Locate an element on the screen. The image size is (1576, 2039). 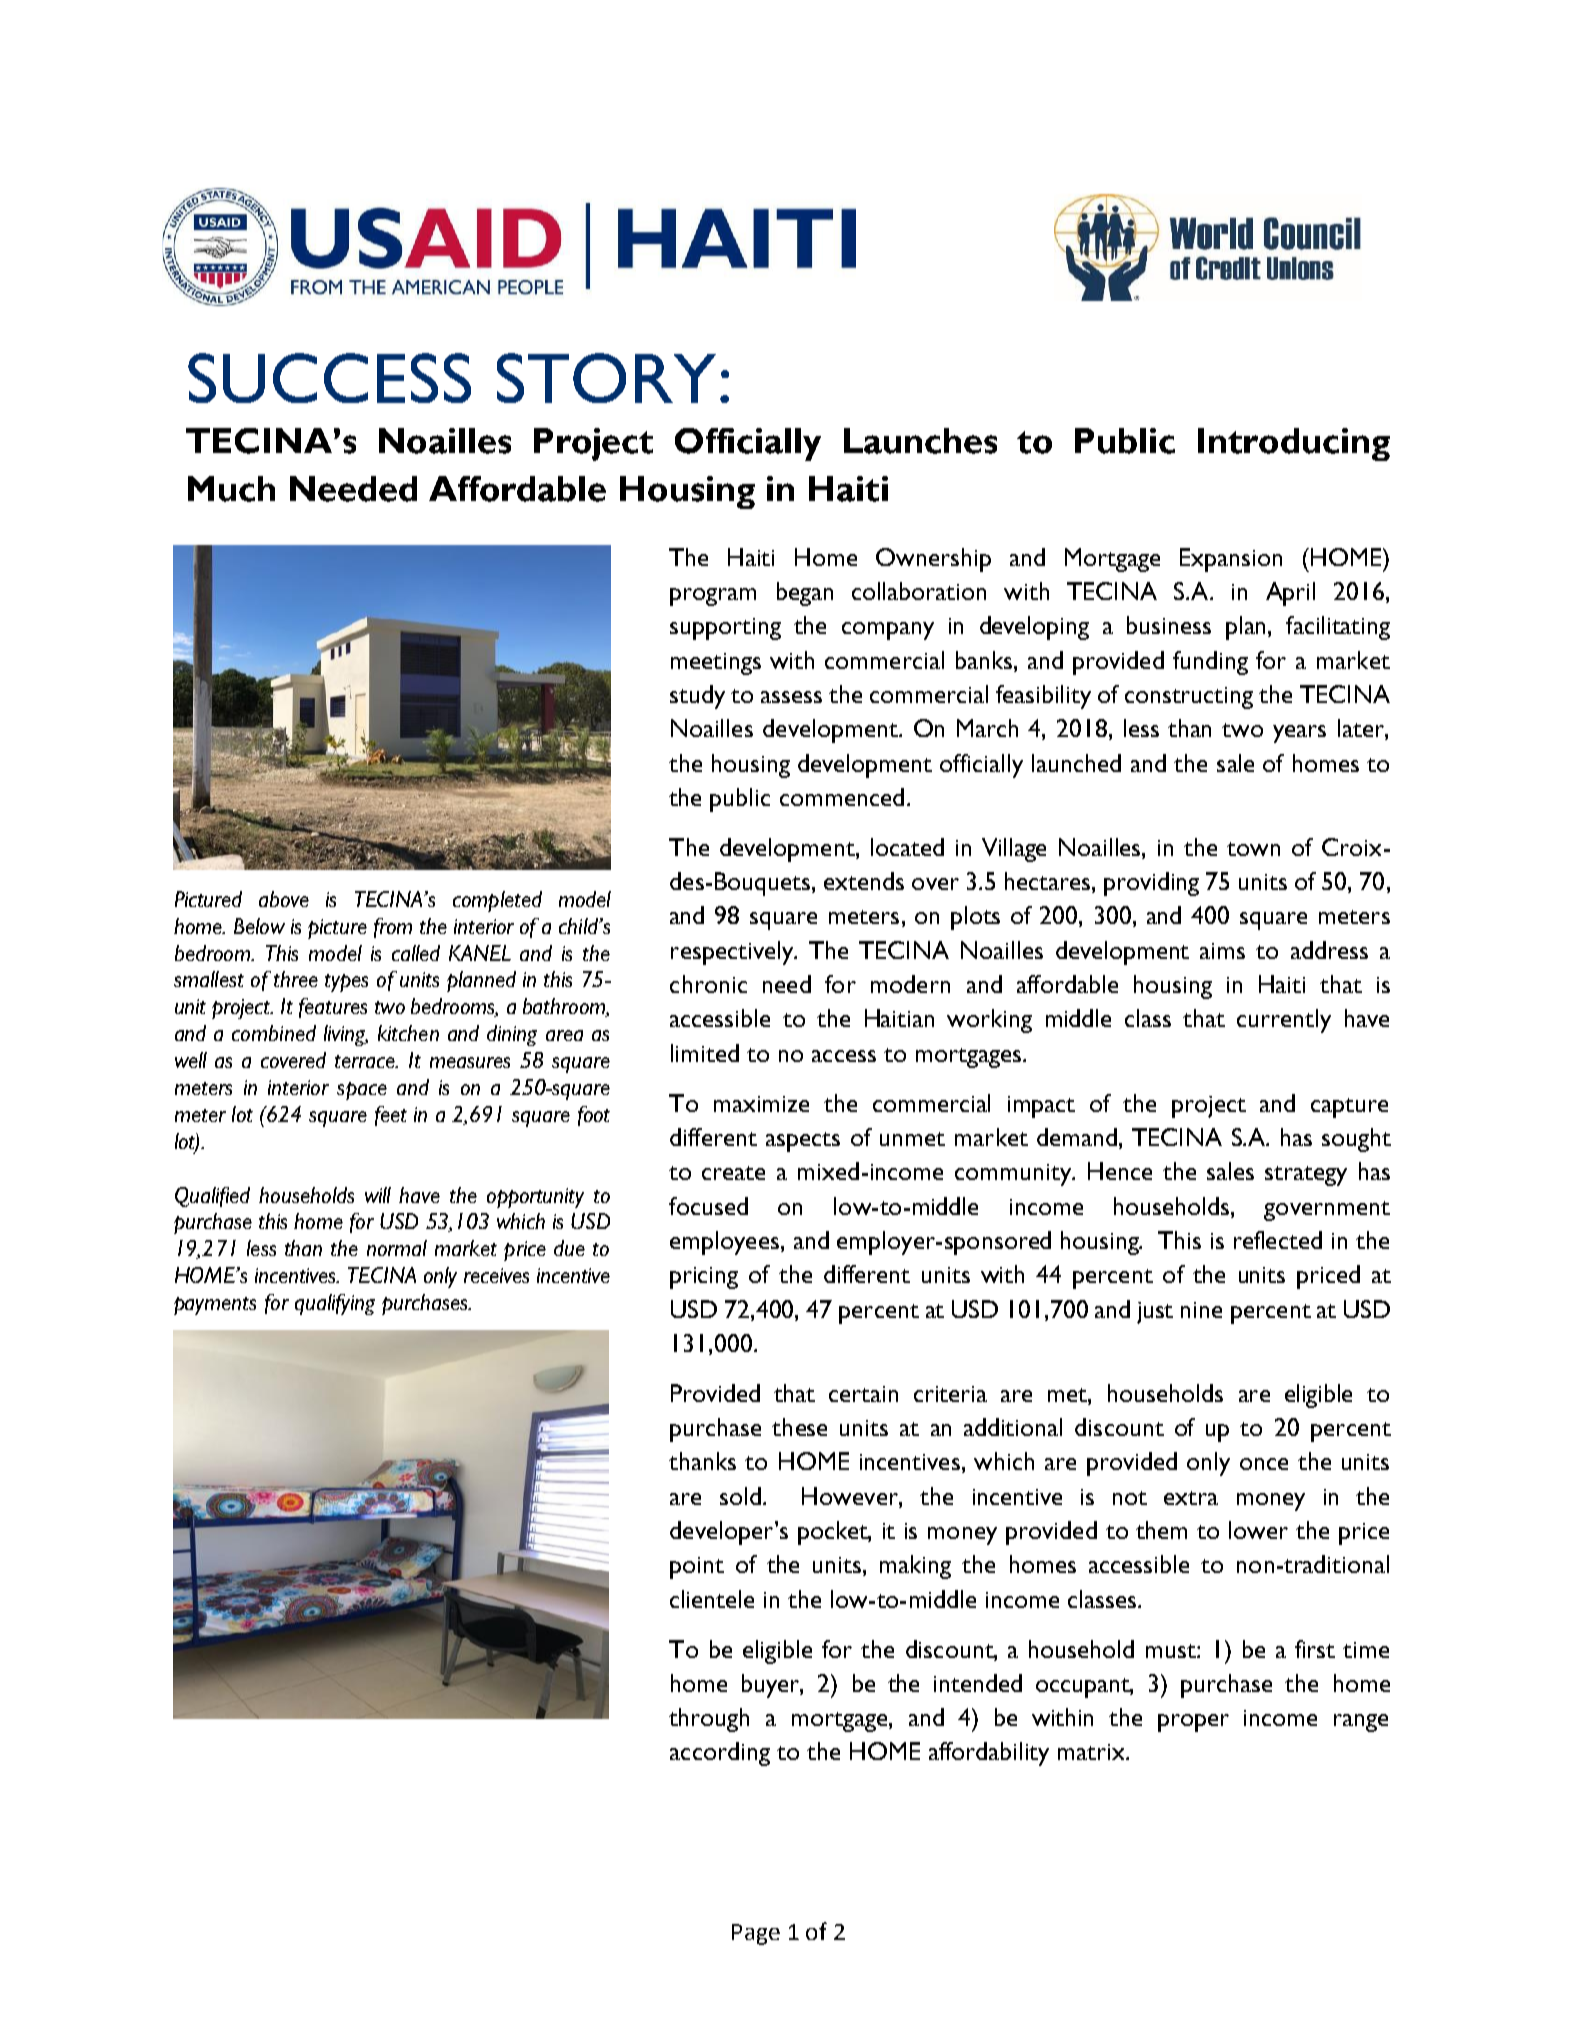
SUCCESS is located at coordinates (329, 378).
